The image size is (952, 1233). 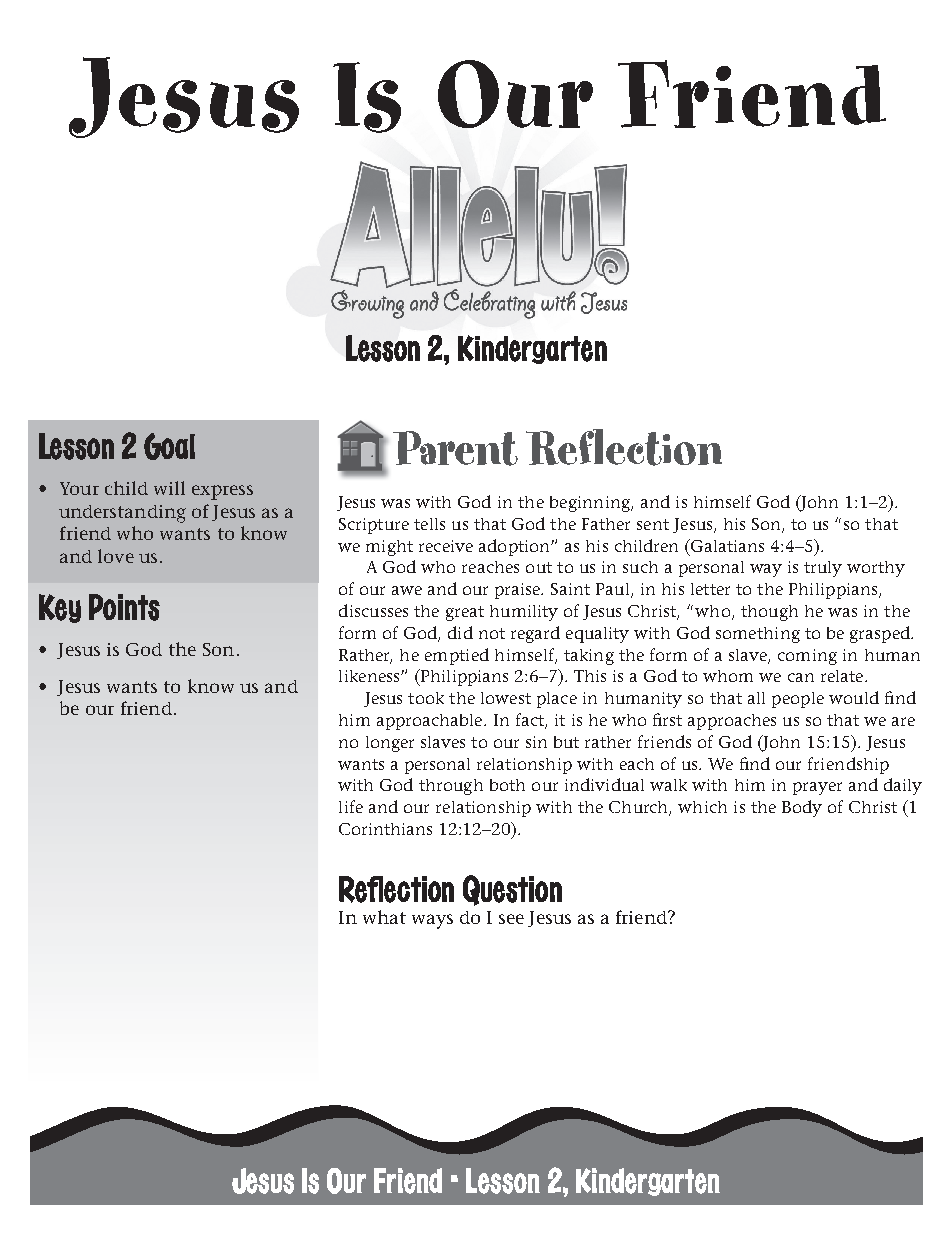 What do you see at coordinates (506, 698) in the page?
I see `lowest` at bounding box center [506, 698].
